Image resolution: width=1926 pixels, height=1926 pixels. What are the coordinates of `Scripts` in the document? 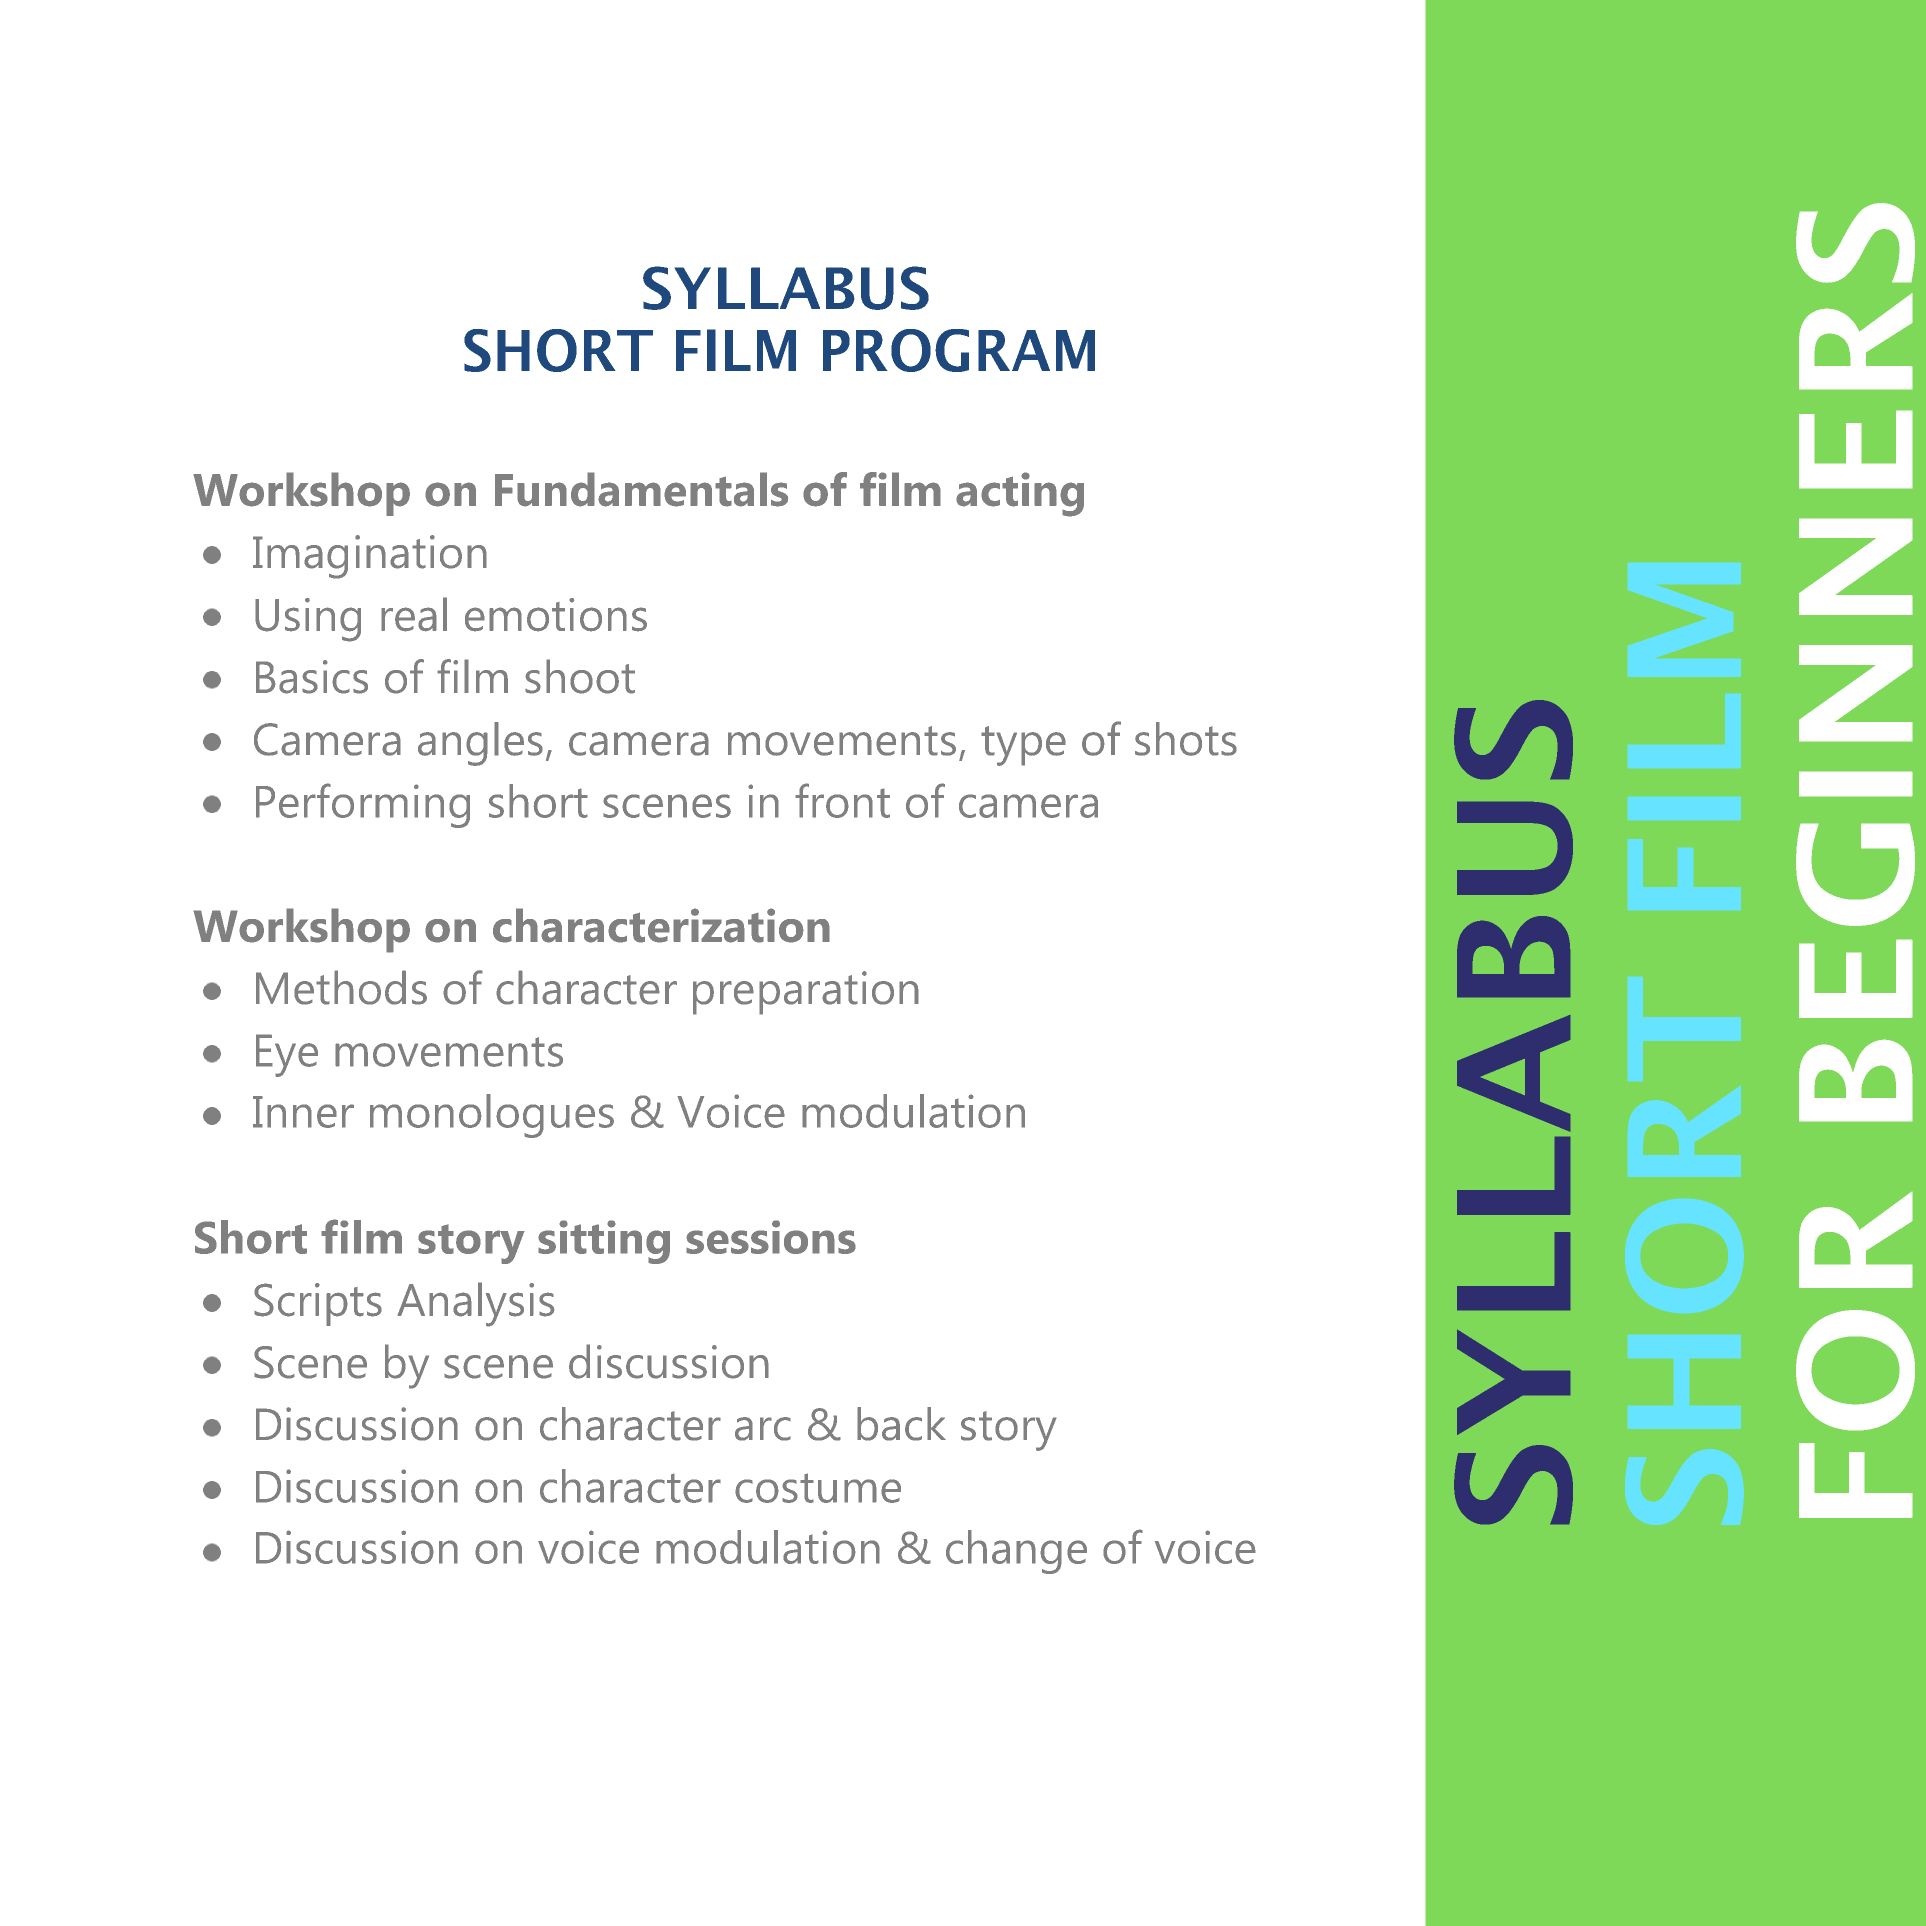 It's located at (318, 1304).
